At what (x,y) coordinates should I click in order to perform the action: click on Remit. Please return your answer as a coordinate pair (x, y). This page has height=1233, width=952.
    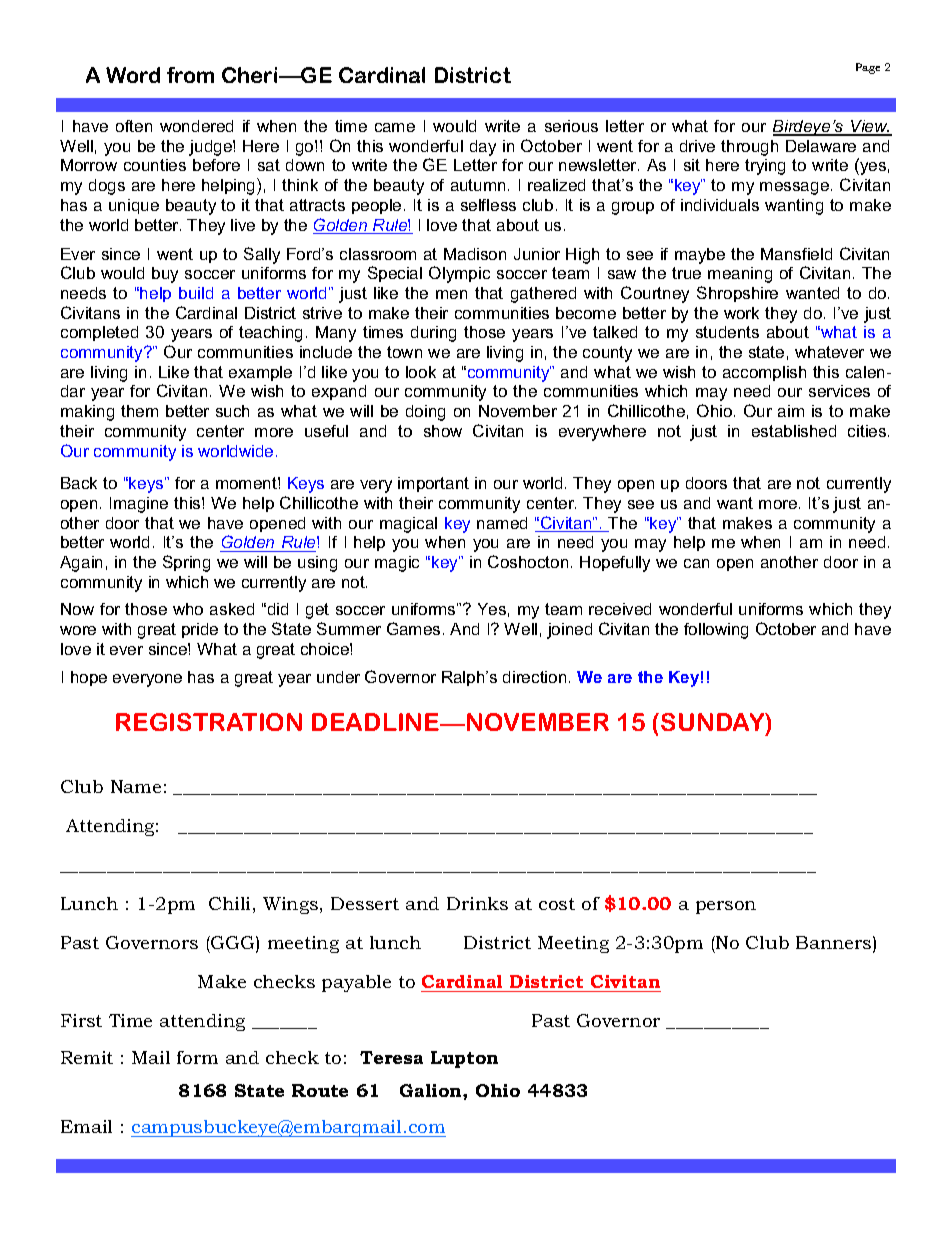
    Looking at the image, I should click on (87, 1057).
